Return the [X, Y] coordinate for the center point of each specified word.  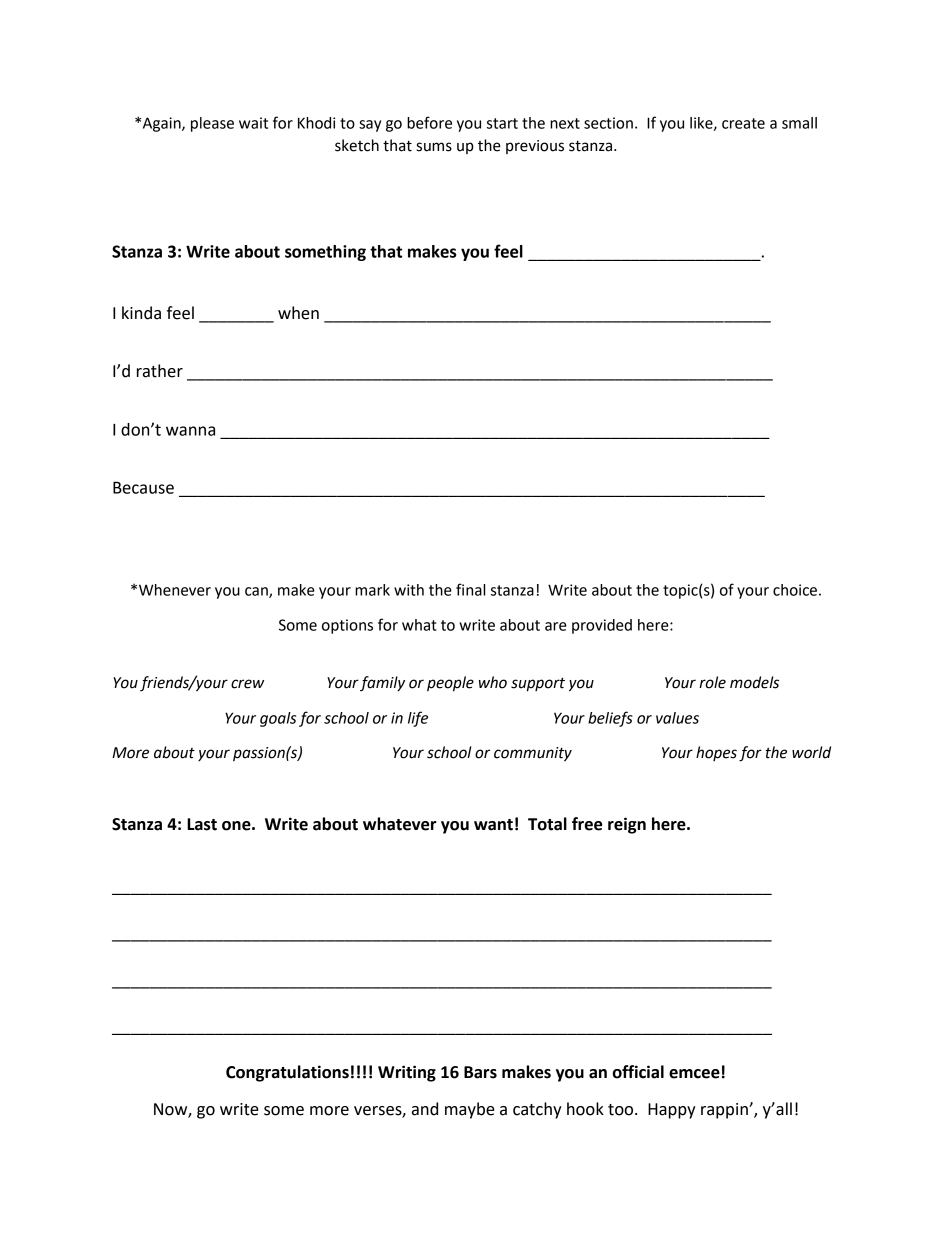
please [212, 124]
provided [602, 626]
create [743, 123]
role [712, 682]
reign [627, 825]
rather [160, 371]
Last [202, 824]
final [470, 589]
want [493, 825]
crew [247, 684]
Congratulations [287, 1073]
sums [434, 147]
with [409, 590]
